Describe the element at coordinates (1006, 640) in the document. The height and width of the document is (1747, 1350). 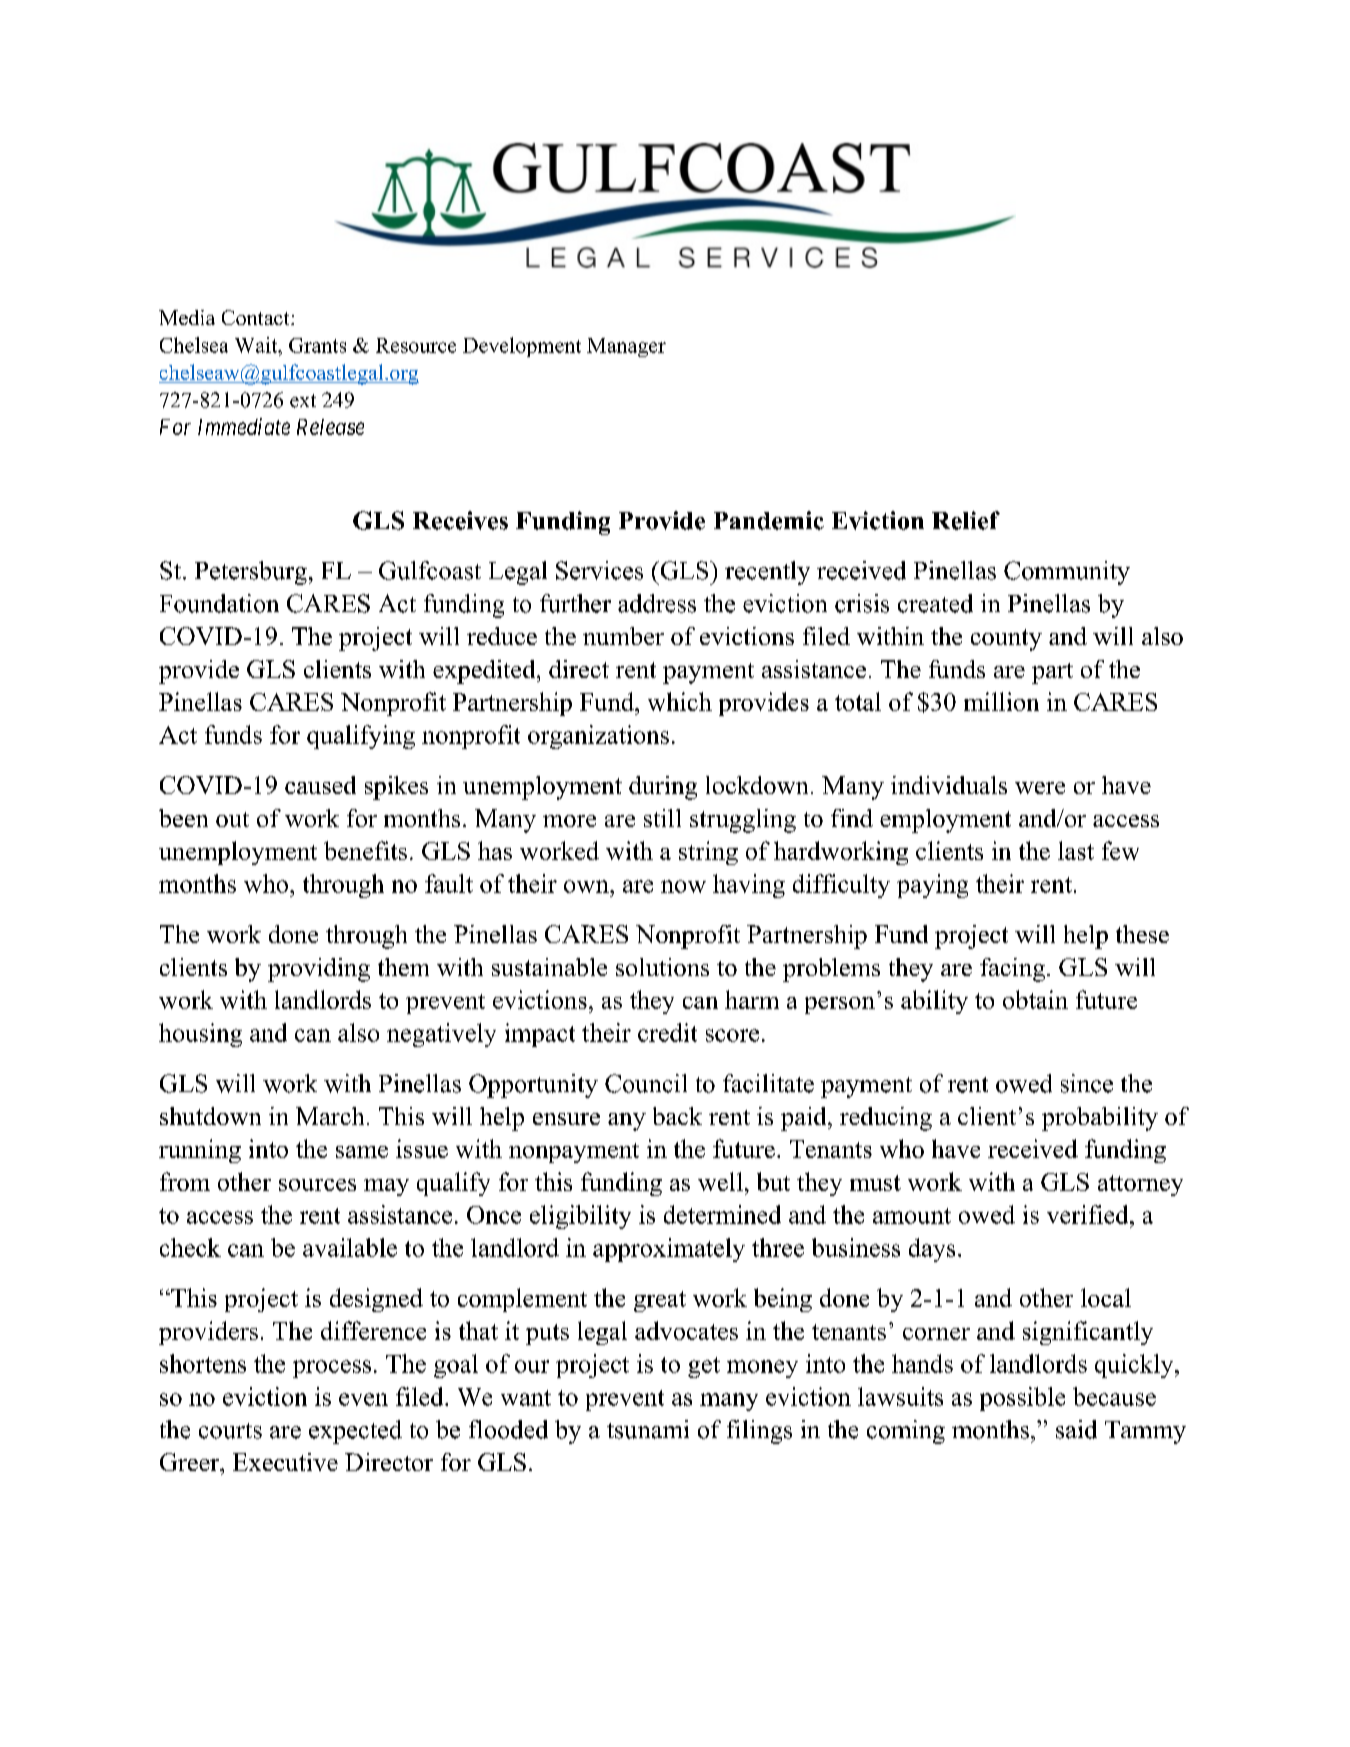
I see `county` at that location.
